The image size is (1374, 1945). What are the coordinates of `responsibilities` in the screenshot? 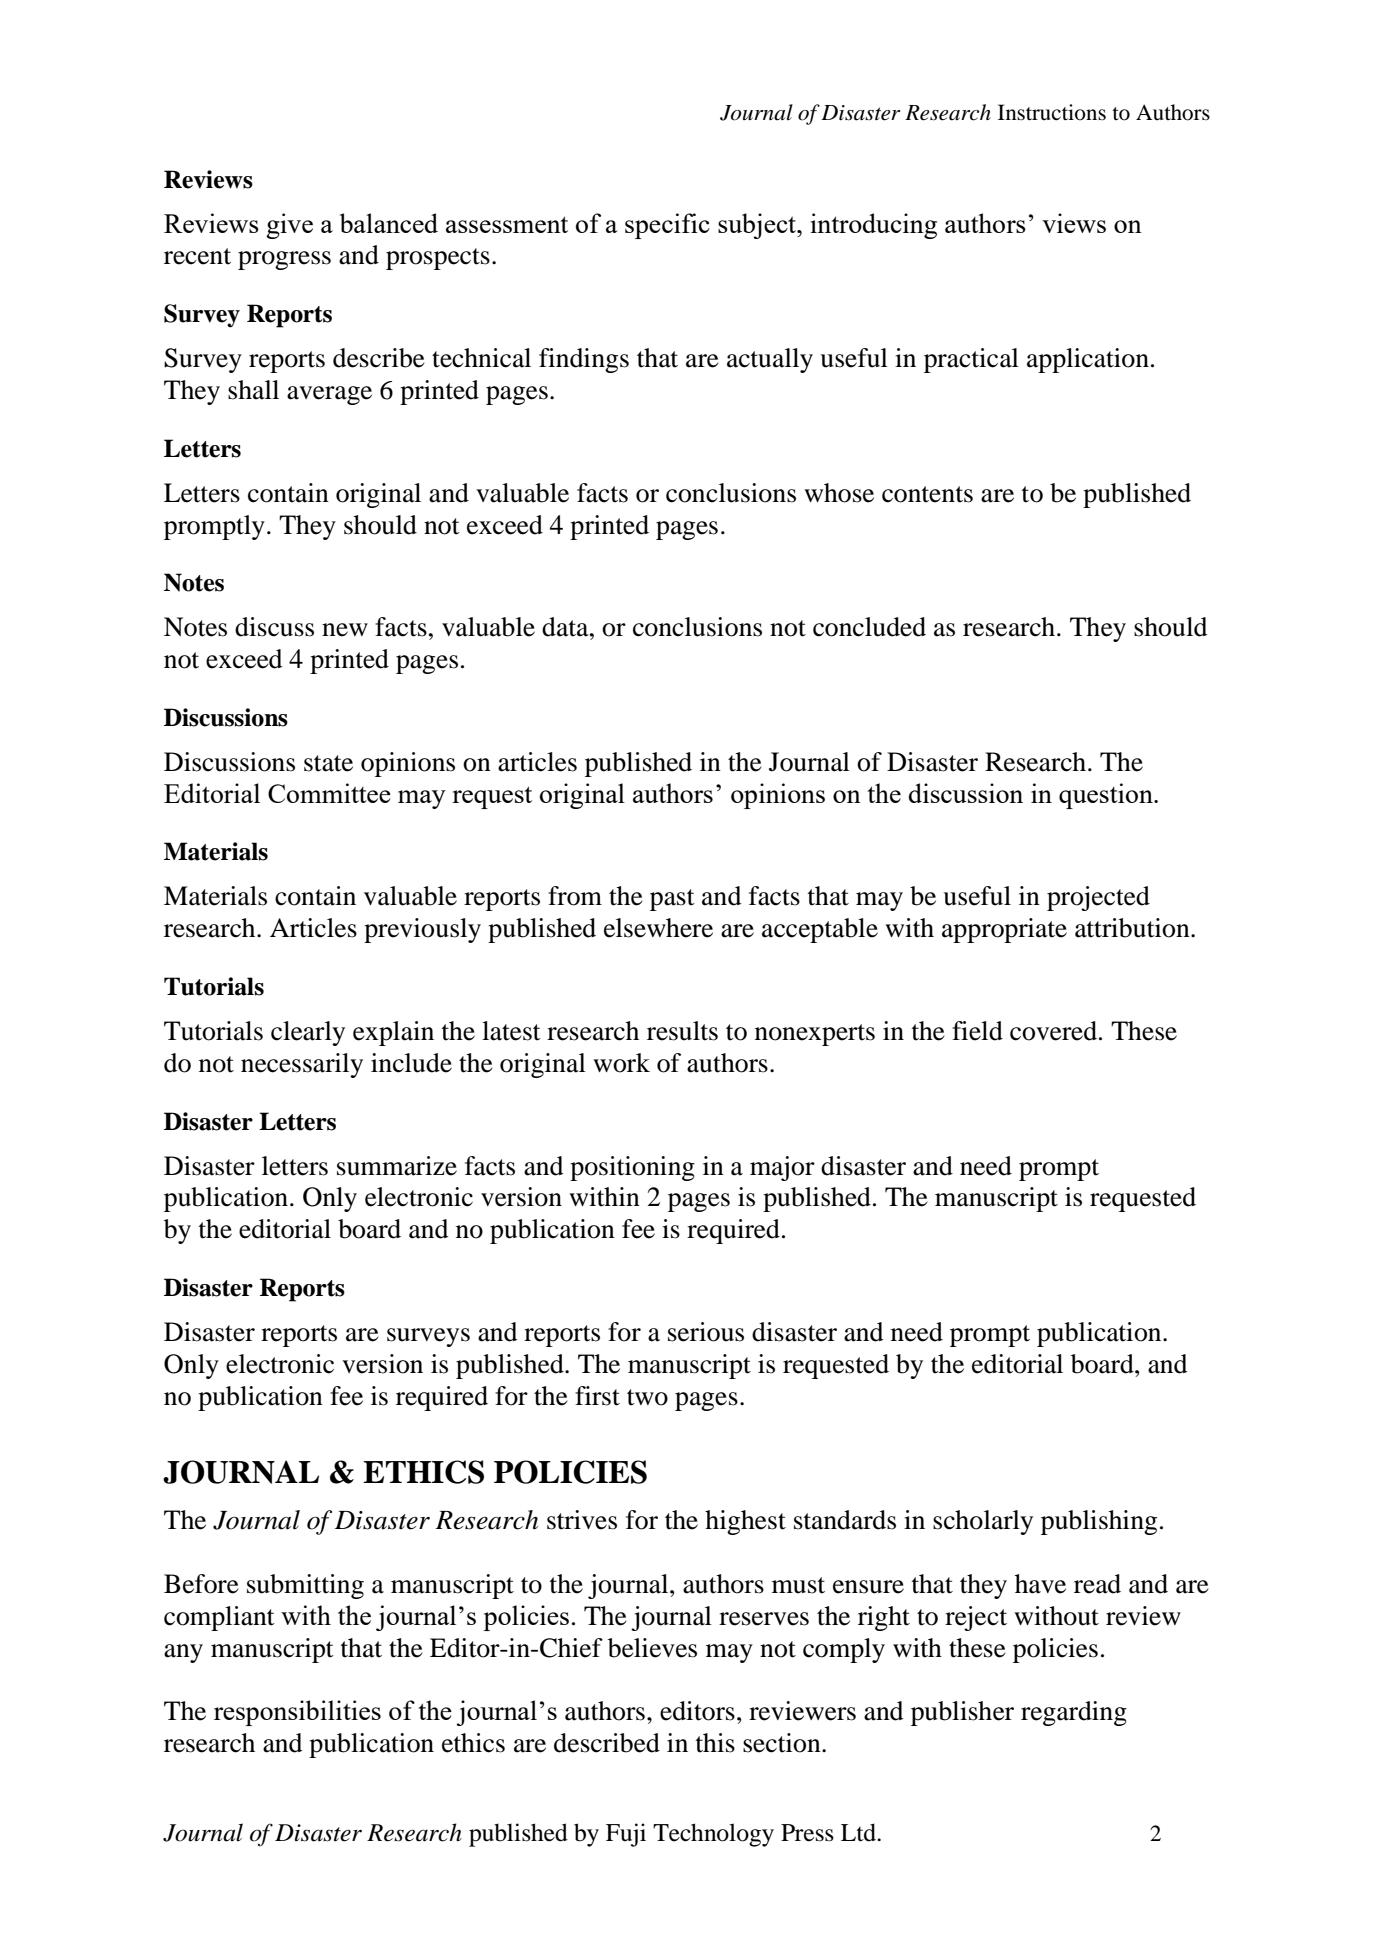 It's located at (297, 1713).
